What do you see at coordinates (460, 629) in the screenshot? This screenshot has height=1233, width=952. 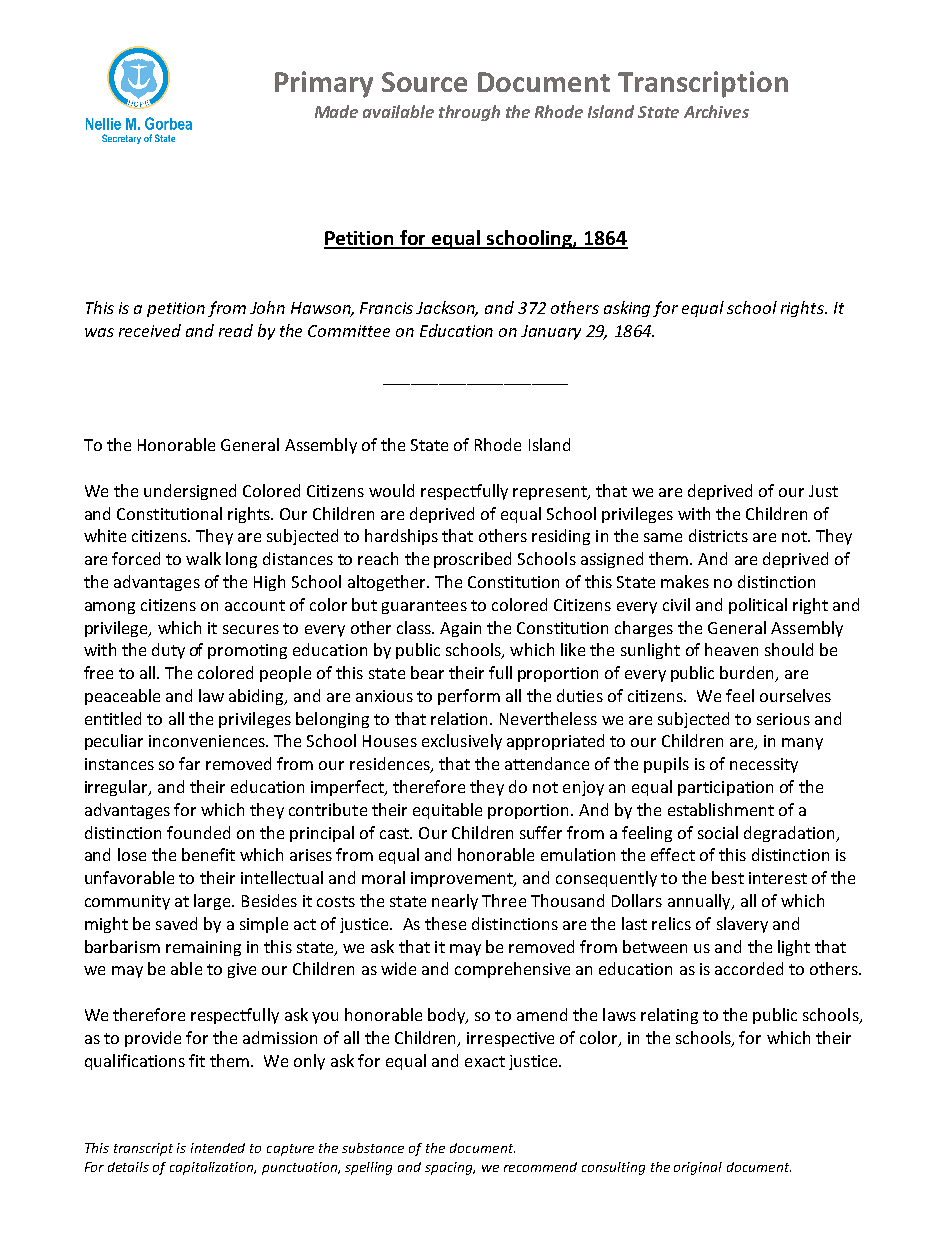 I see `Again` at bounding box center [460, 629].
